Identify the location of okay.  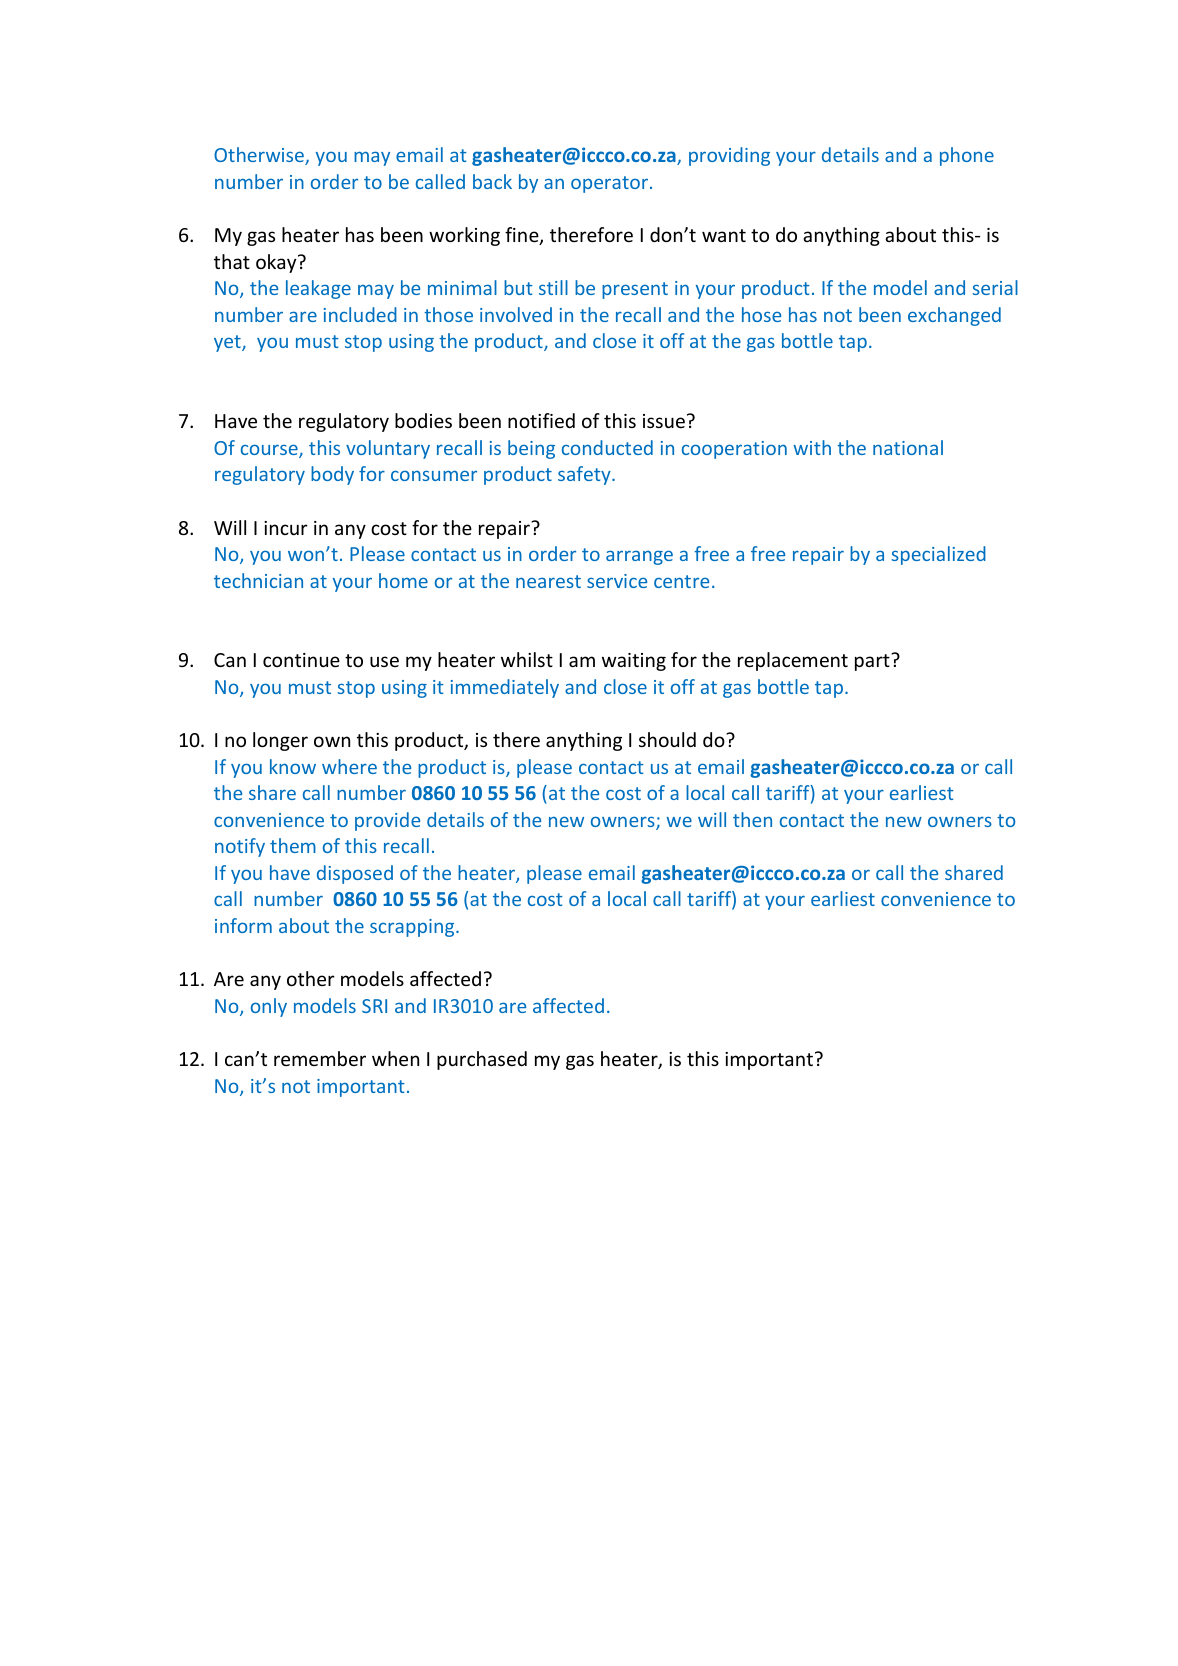
(277, 263).
